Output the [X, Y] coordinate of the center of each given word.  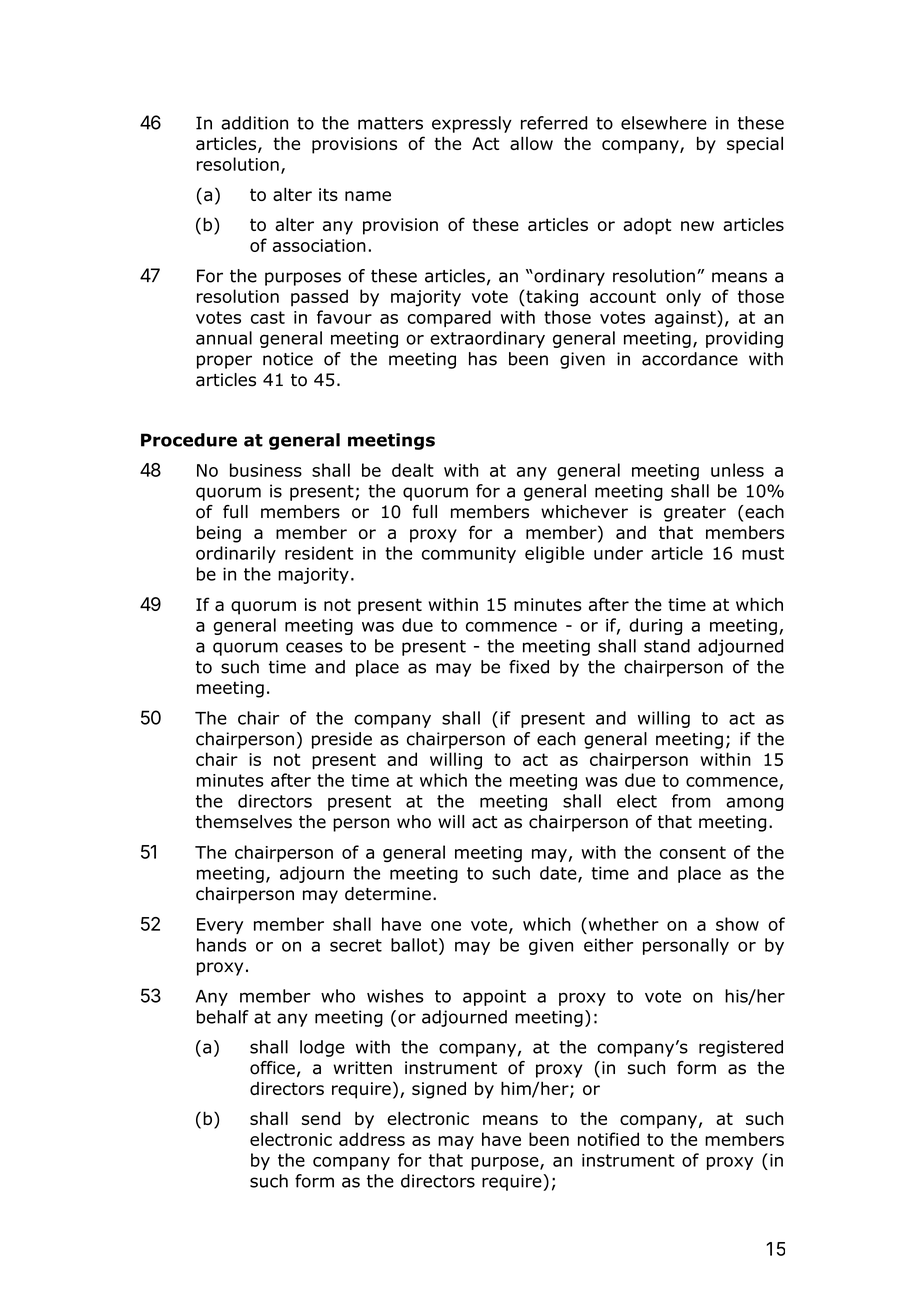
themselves [244, 822]
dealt [413, 470]
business [266, 470]
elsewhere [664, 123]
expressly [472, 124]
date [559, 874]
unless [737, 470]
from [691, 801]
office [272, 1068]
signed [439, 1090]
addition [254, 123]
